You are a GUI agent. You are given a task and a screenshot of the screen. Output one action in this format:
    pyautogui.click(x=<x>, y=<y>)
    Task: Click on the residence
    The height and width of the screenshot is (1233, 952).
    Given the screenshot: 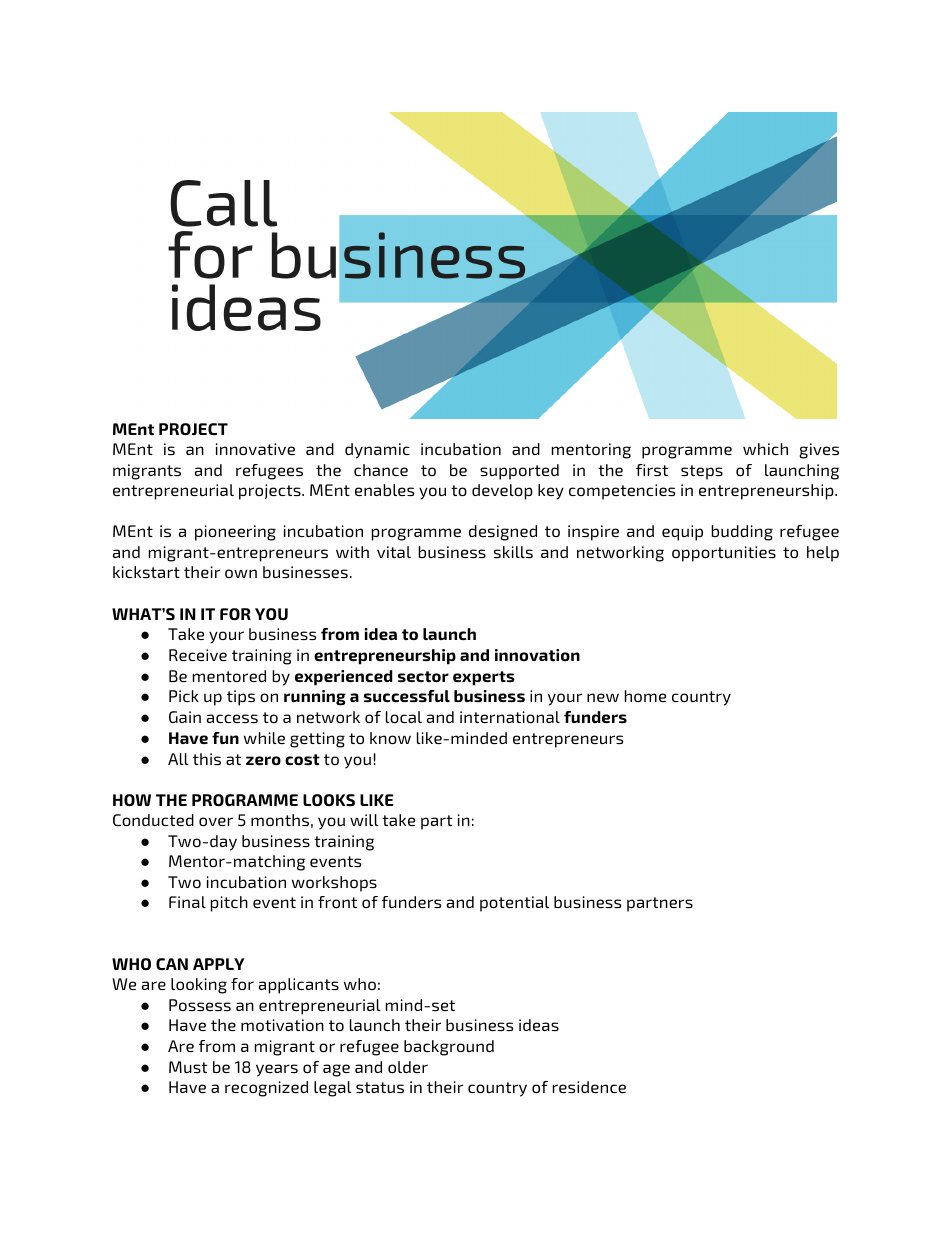 What is the action you would take?
    pyautogui.click(x=589, y=1087)
